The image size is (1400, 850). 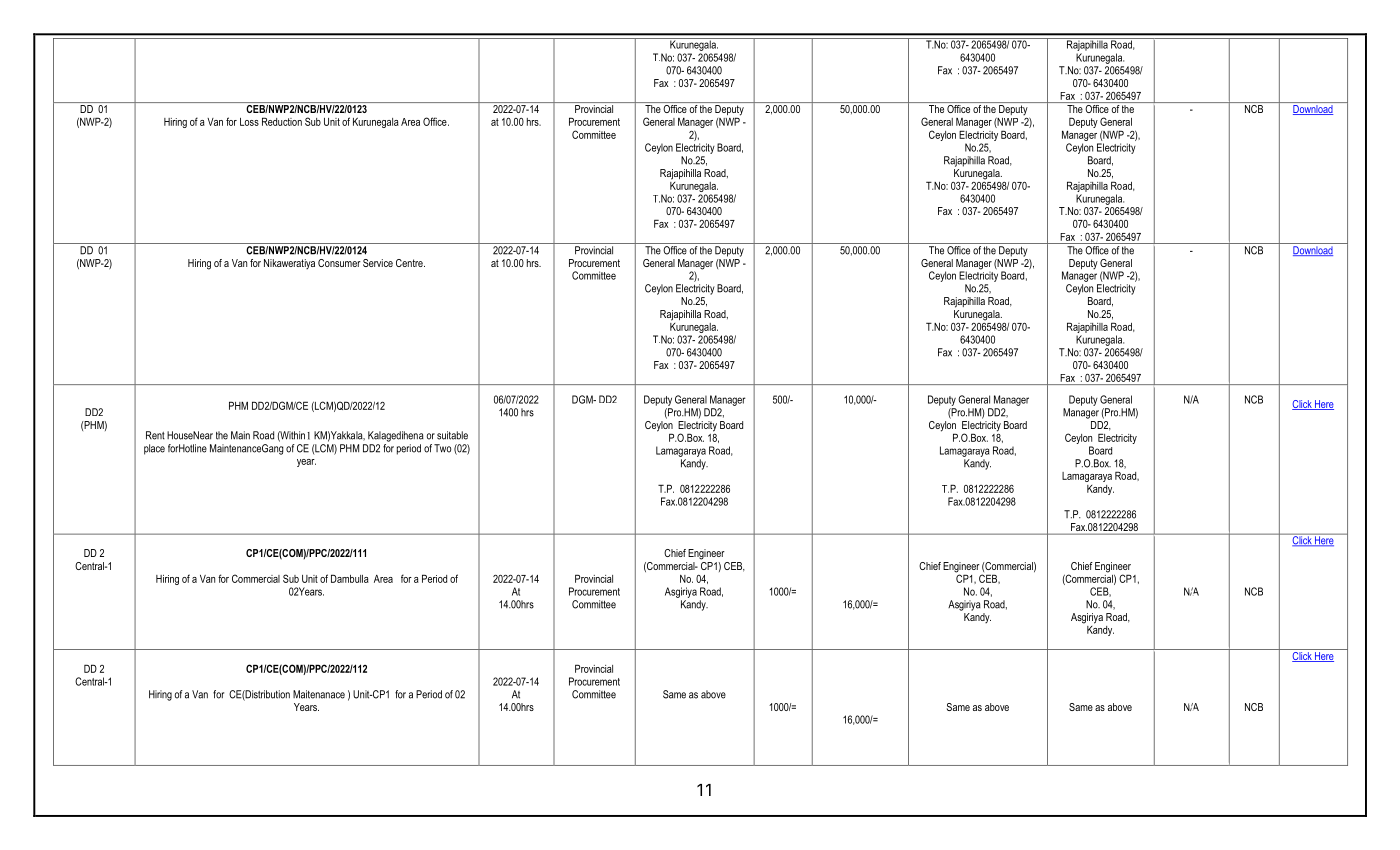 I want to click on Rent, so click(x=155, y=435).
